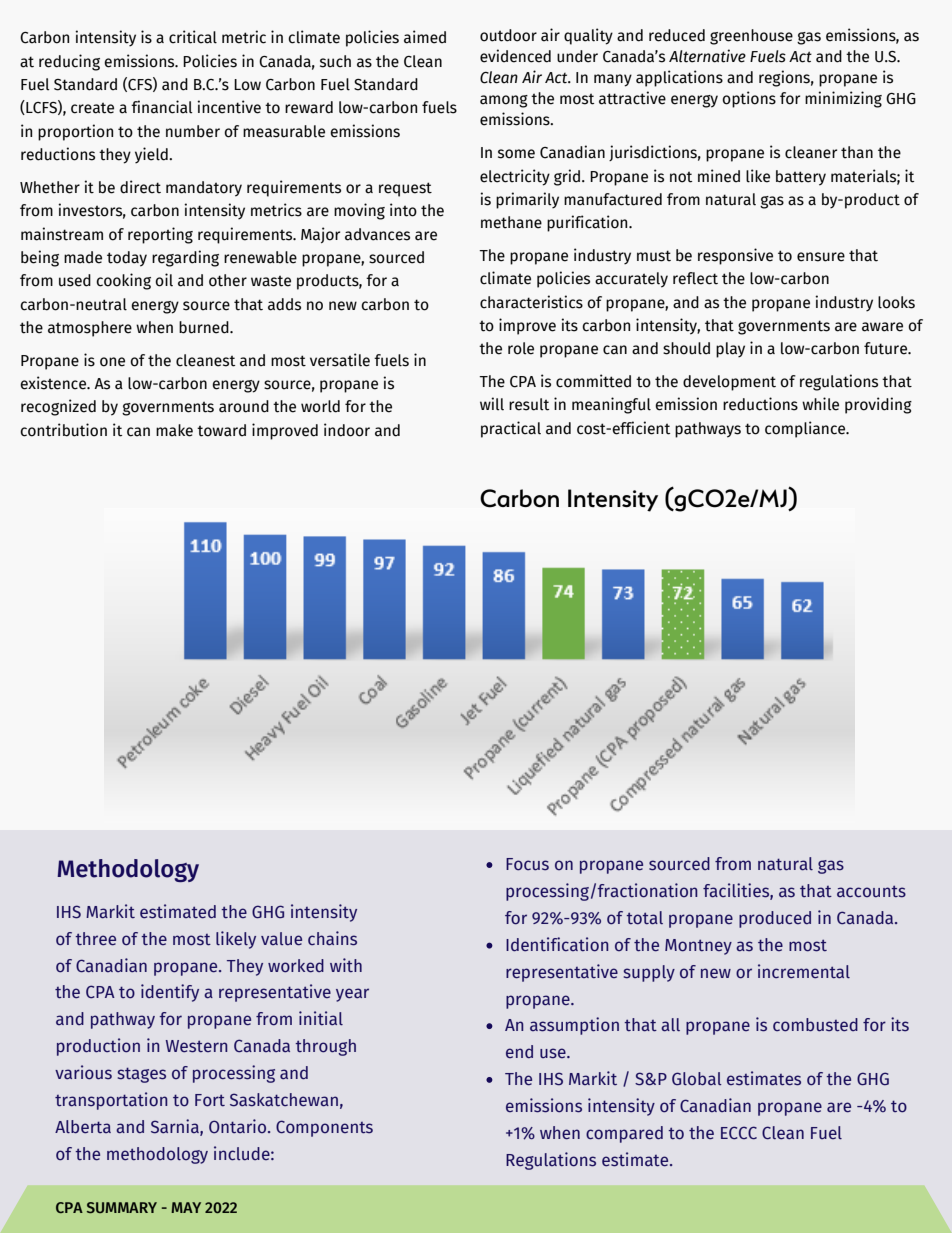 This page has height=1233, width=952. I want to click on three, so click(95, 939).
